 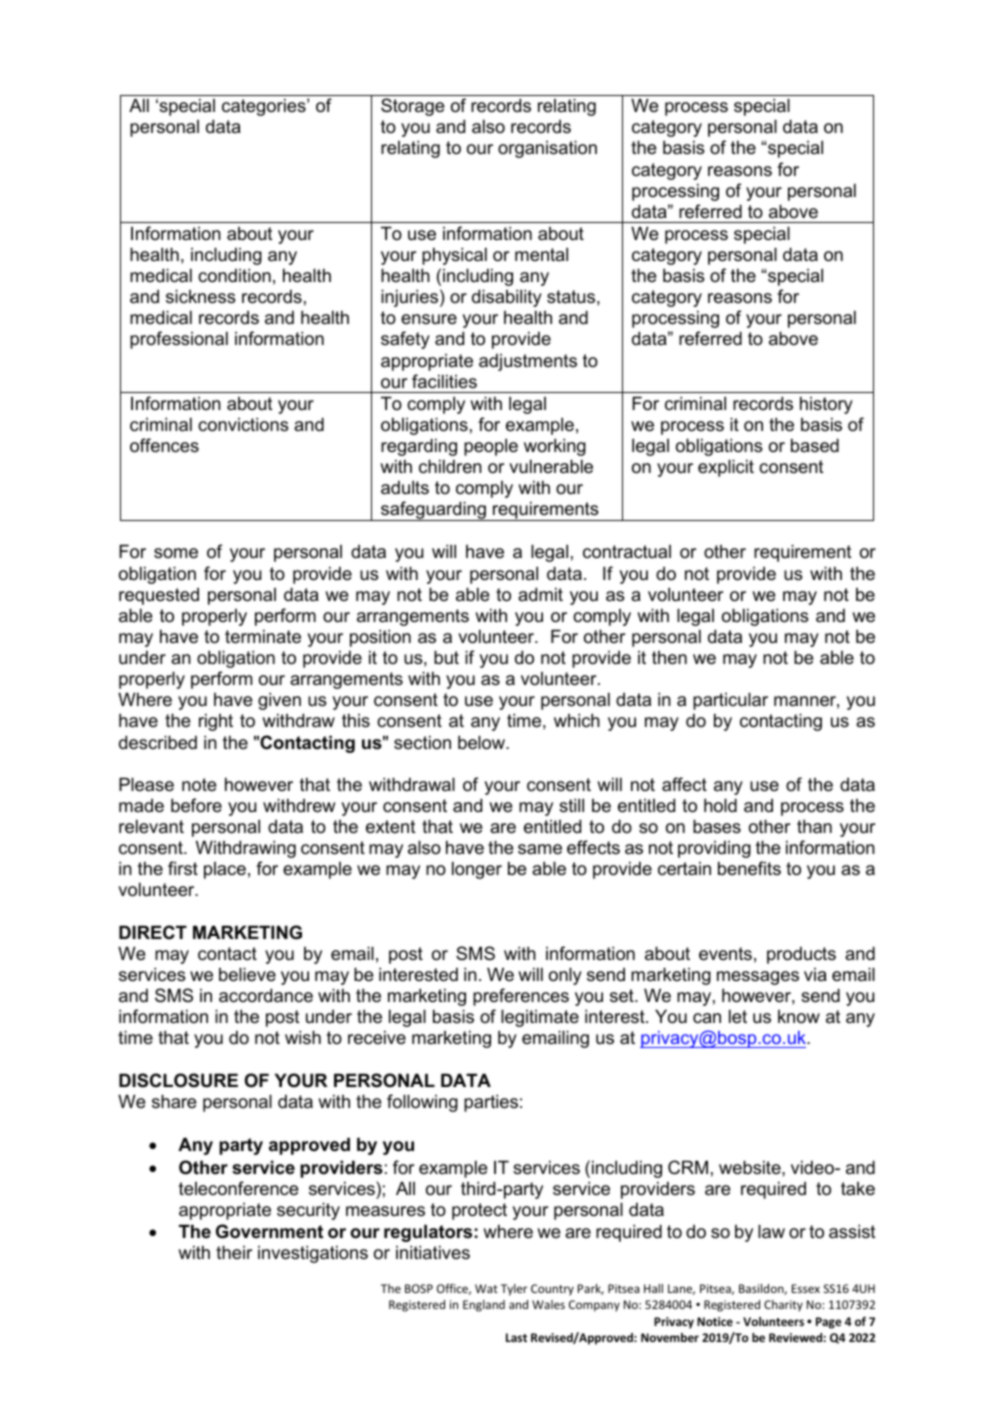 What do you see at coordinates (547, 149) in the page?
I see `organisation` at bounding box center [547, 149].
